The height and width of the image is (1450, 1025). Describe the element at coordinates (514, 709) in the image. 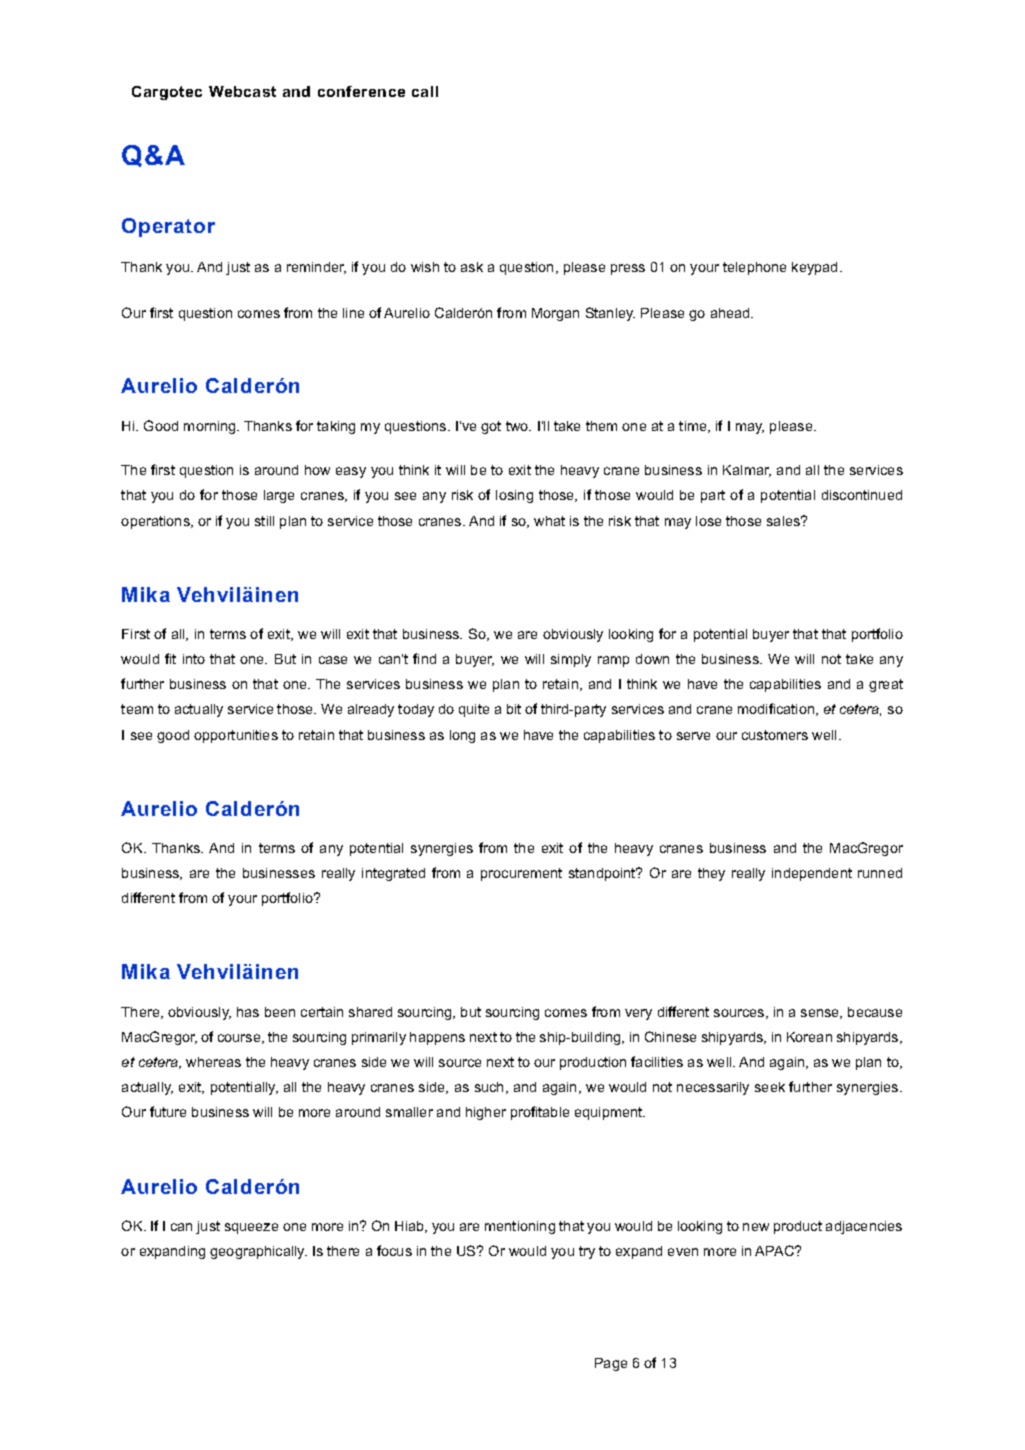

I see `bit` at that location.
